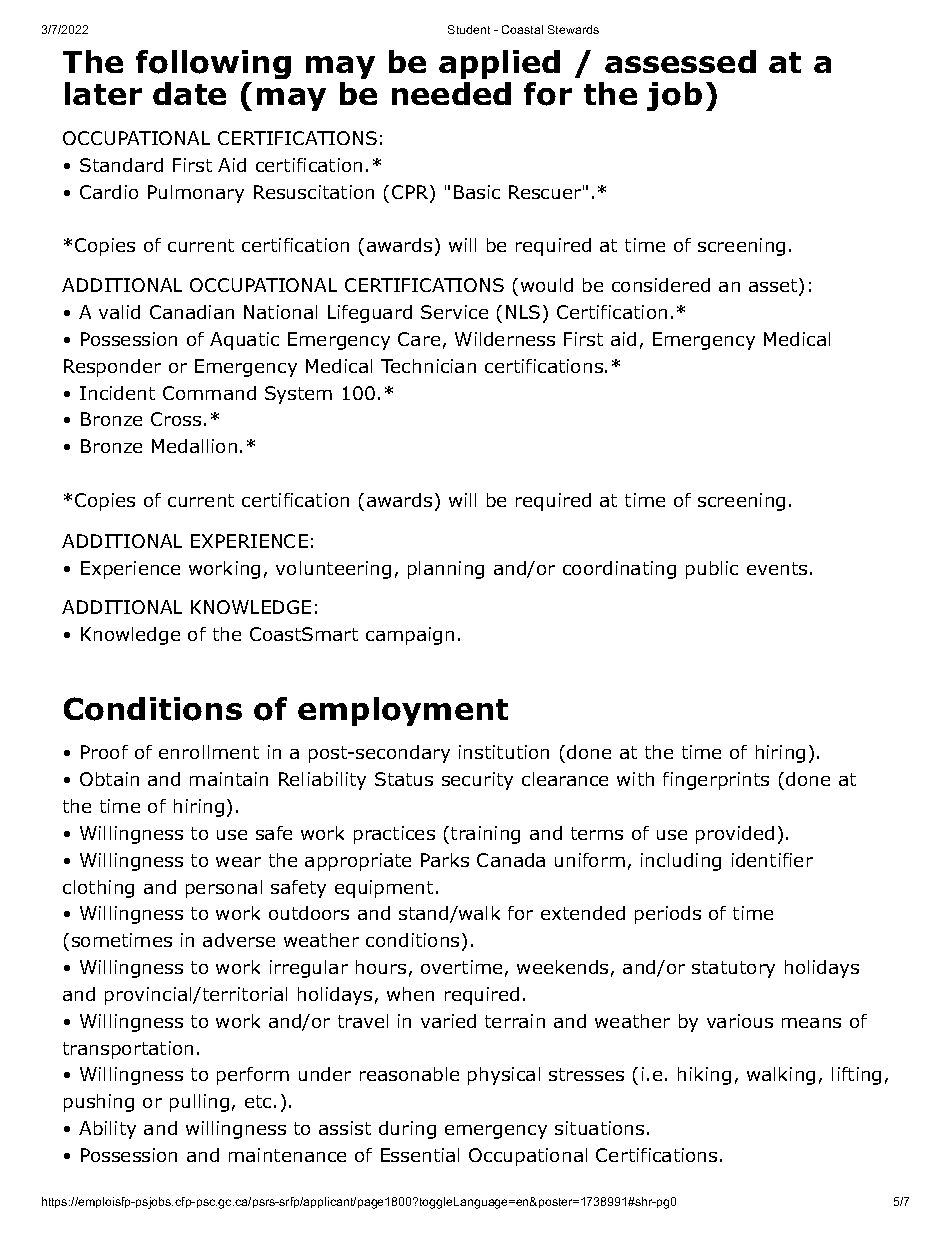  I want to click on wear, so click(238, 862).
